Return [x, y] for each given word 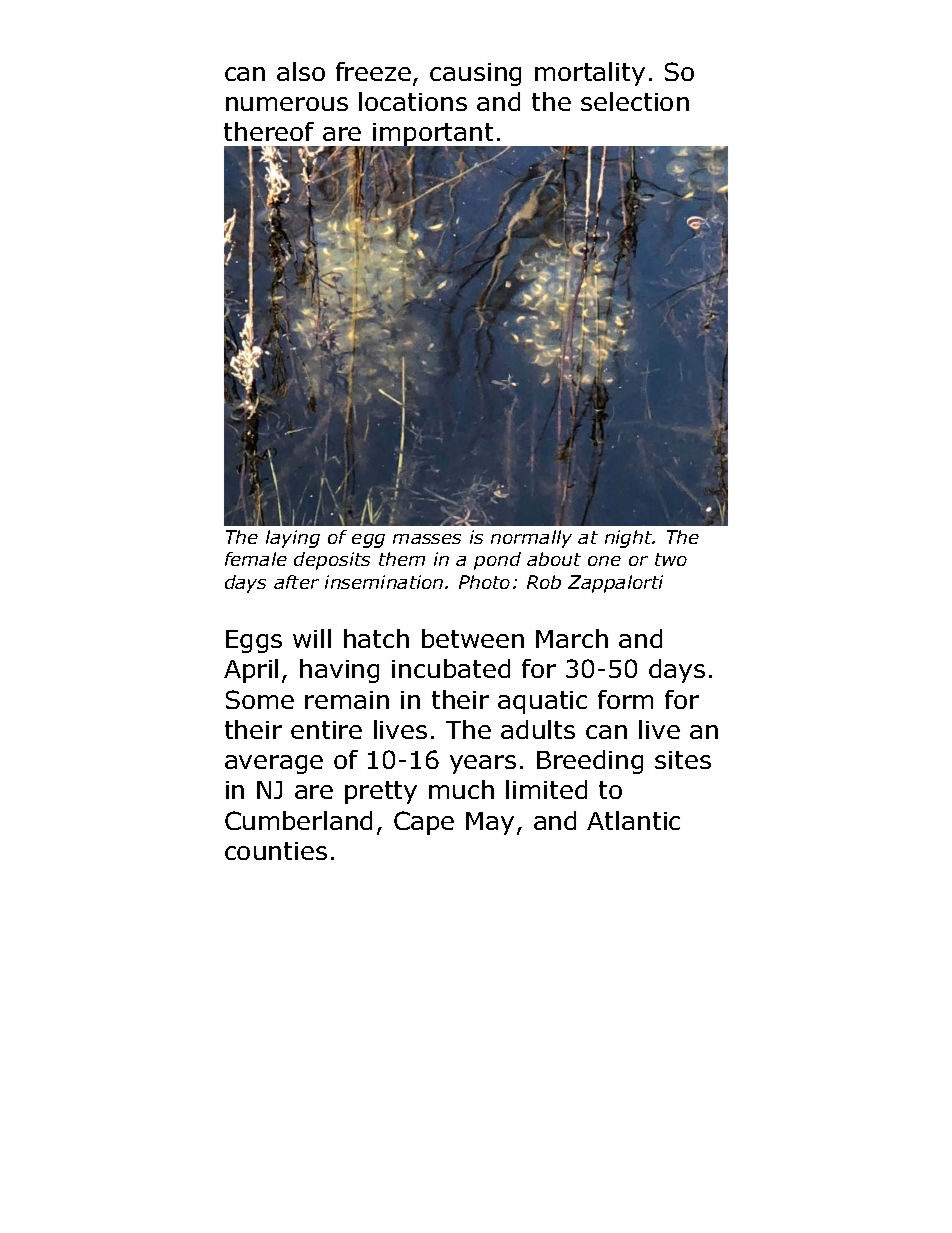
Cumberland [298, 820]
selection [635, 101]
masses [427, 539]
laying [293, 539]
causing [475, 74]
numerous [287, 104]
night [630, 539]
